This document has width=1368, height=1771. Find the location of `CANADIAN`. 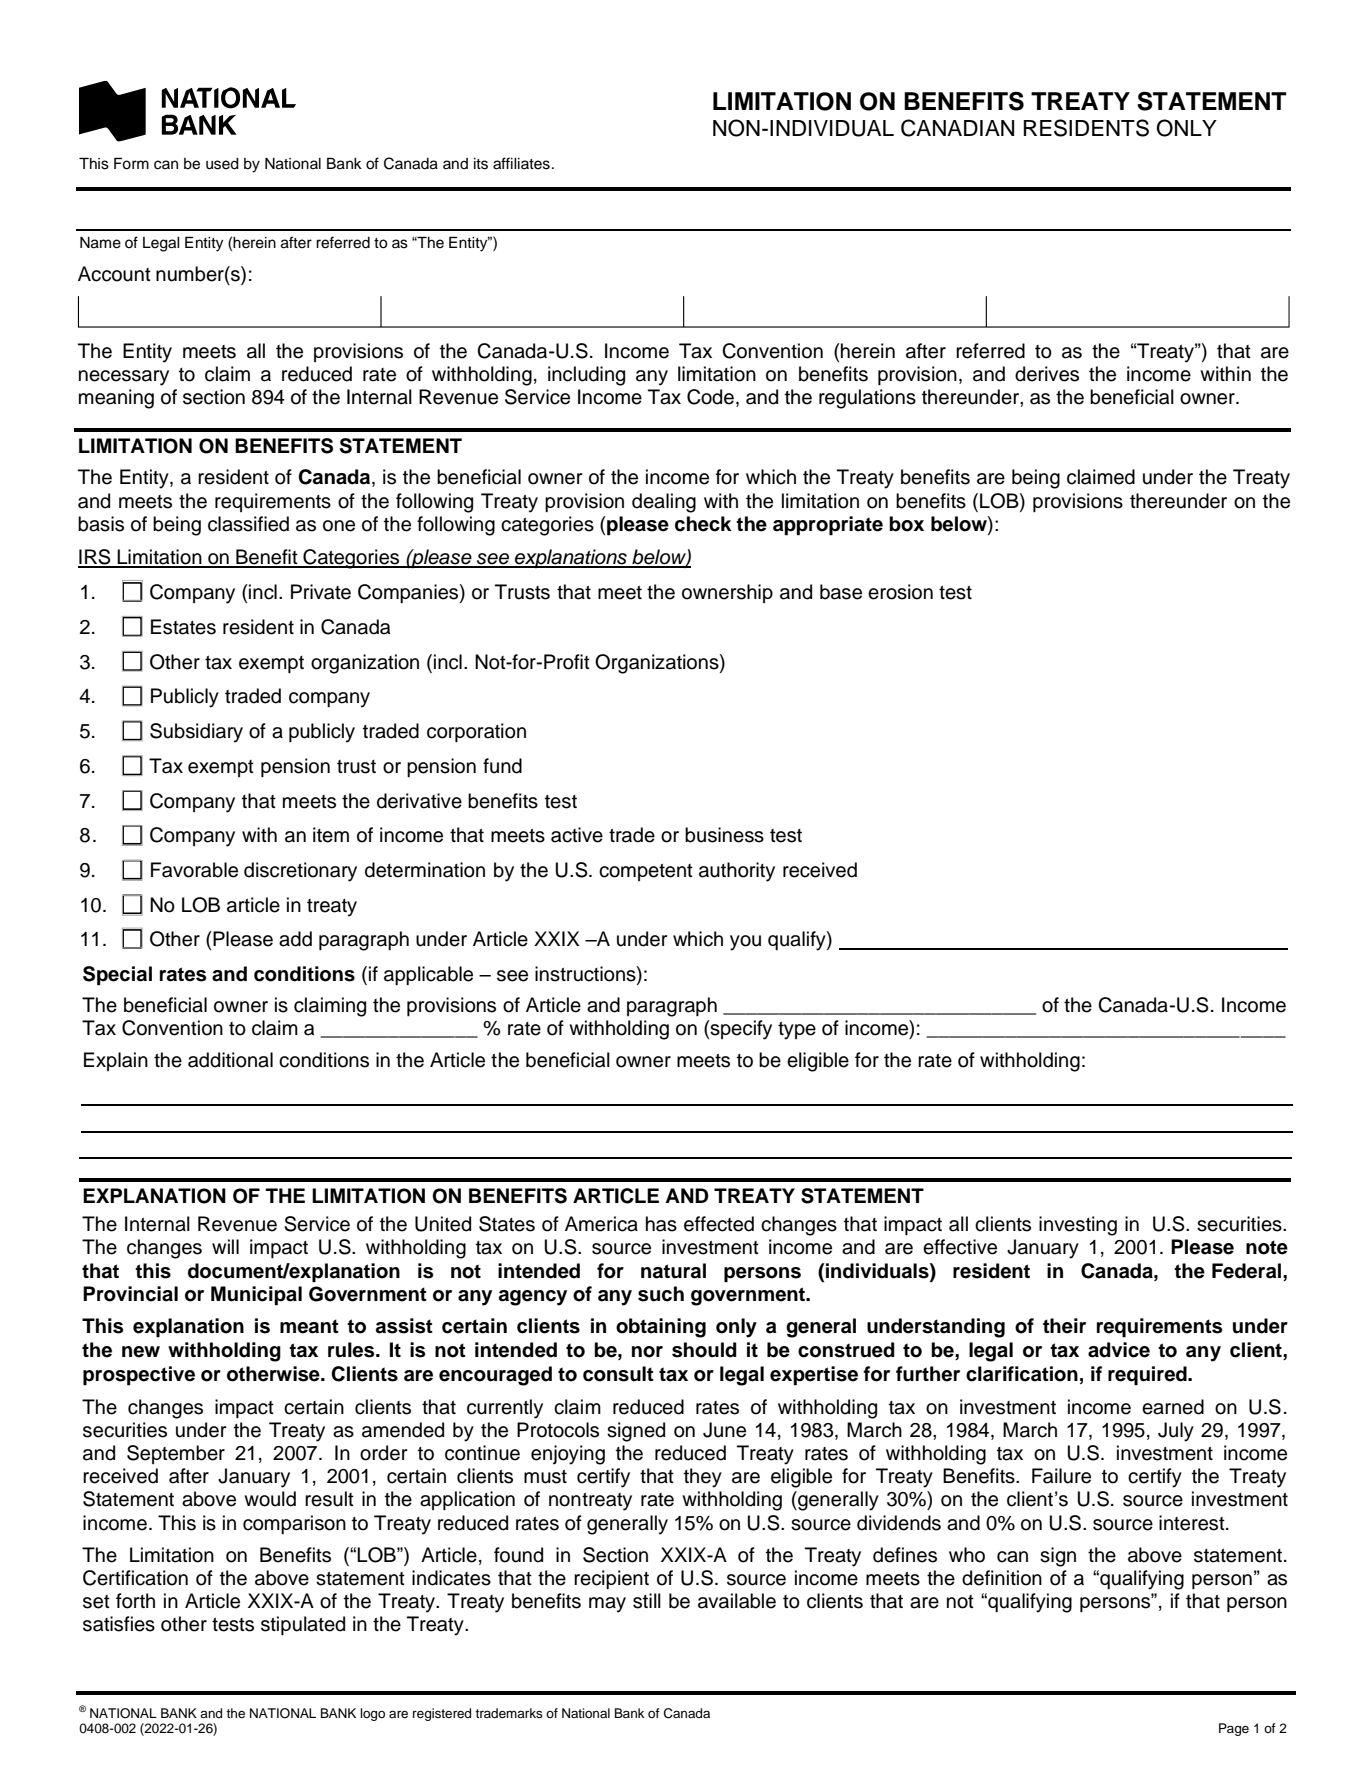

CANADIAN is located at coordinates (957, 128).
